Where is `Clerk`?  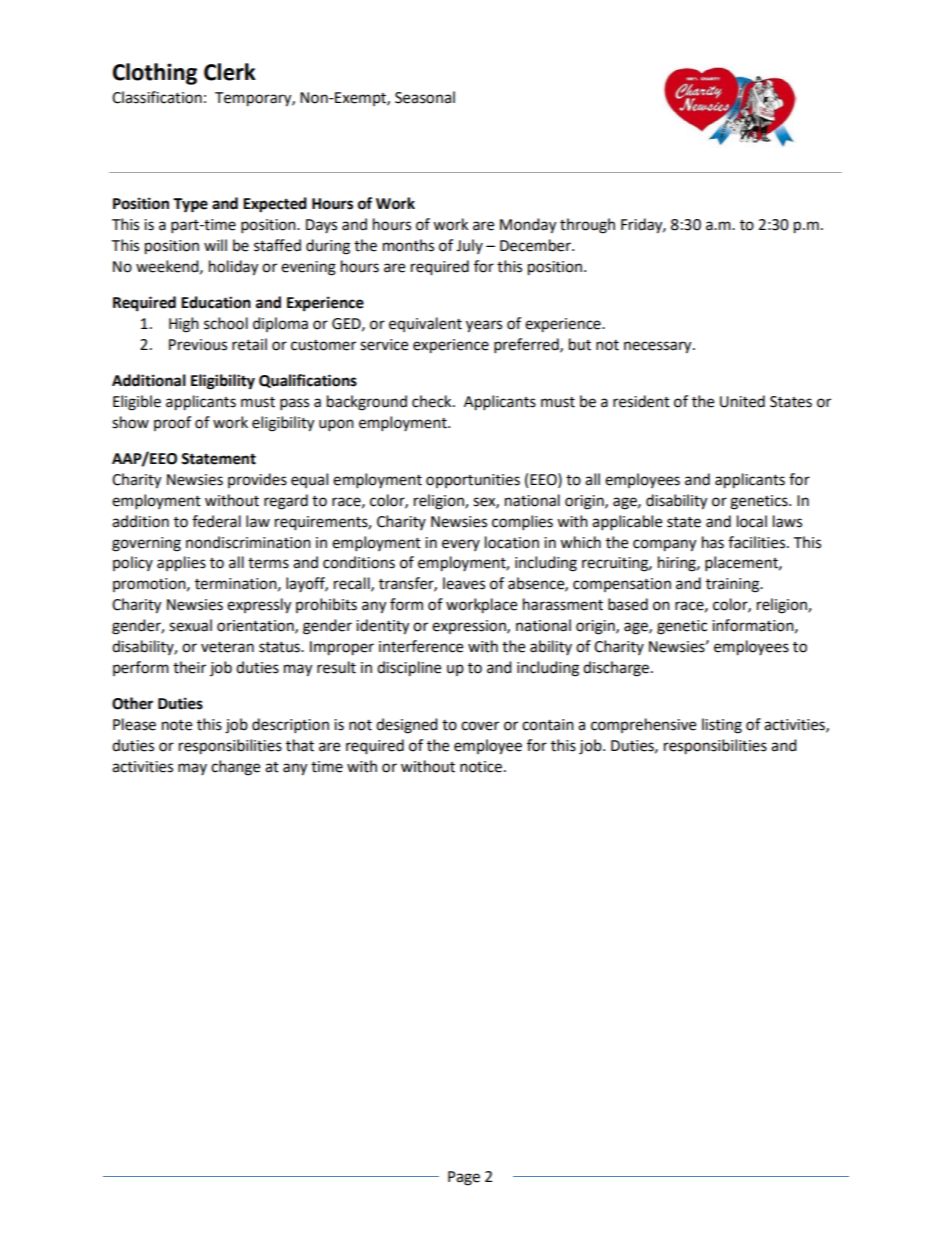 Clerk is located at coordinates (230, 72).
